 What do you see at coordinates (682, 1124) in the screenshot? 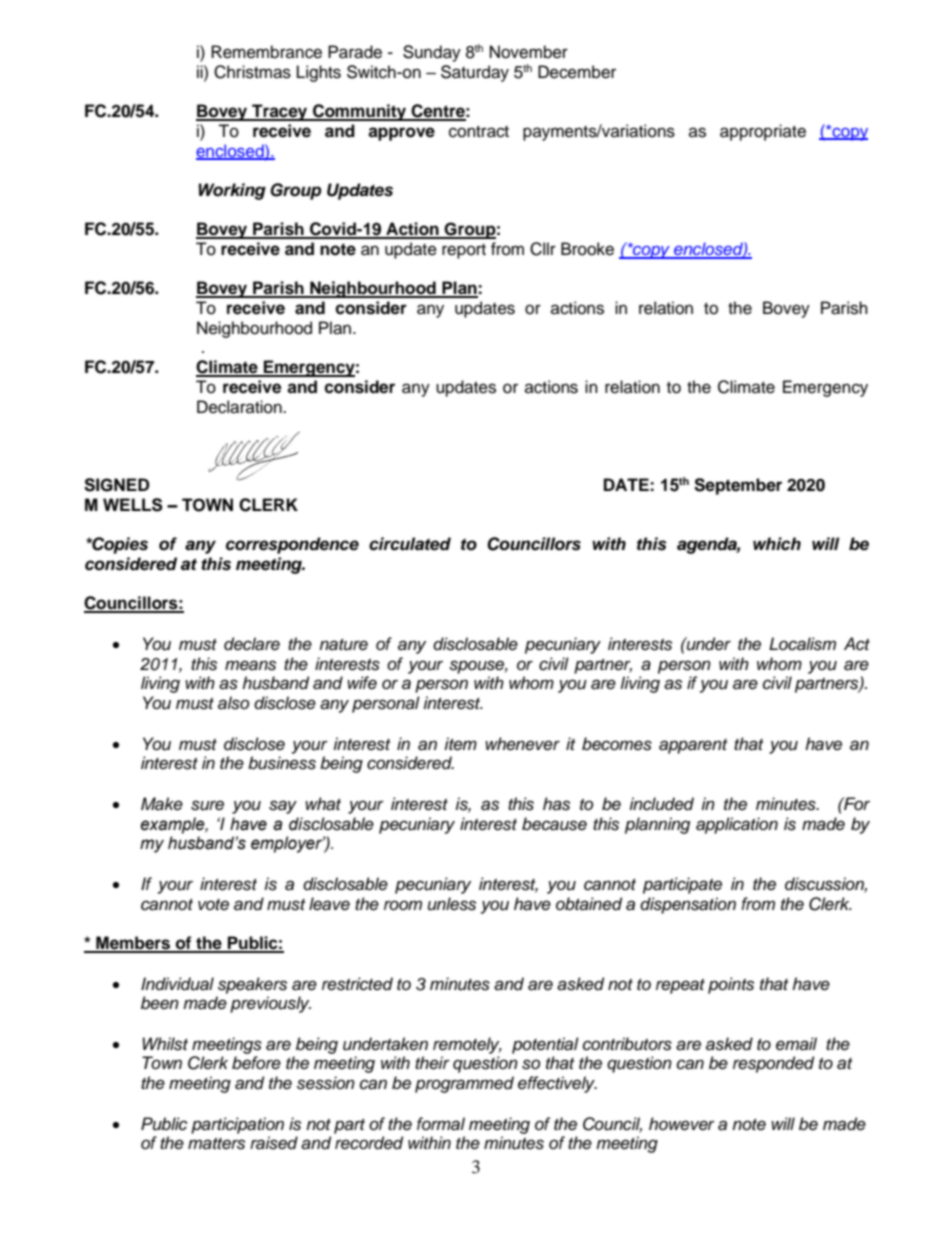
I see `however` at bounding box center [682, 1124].
